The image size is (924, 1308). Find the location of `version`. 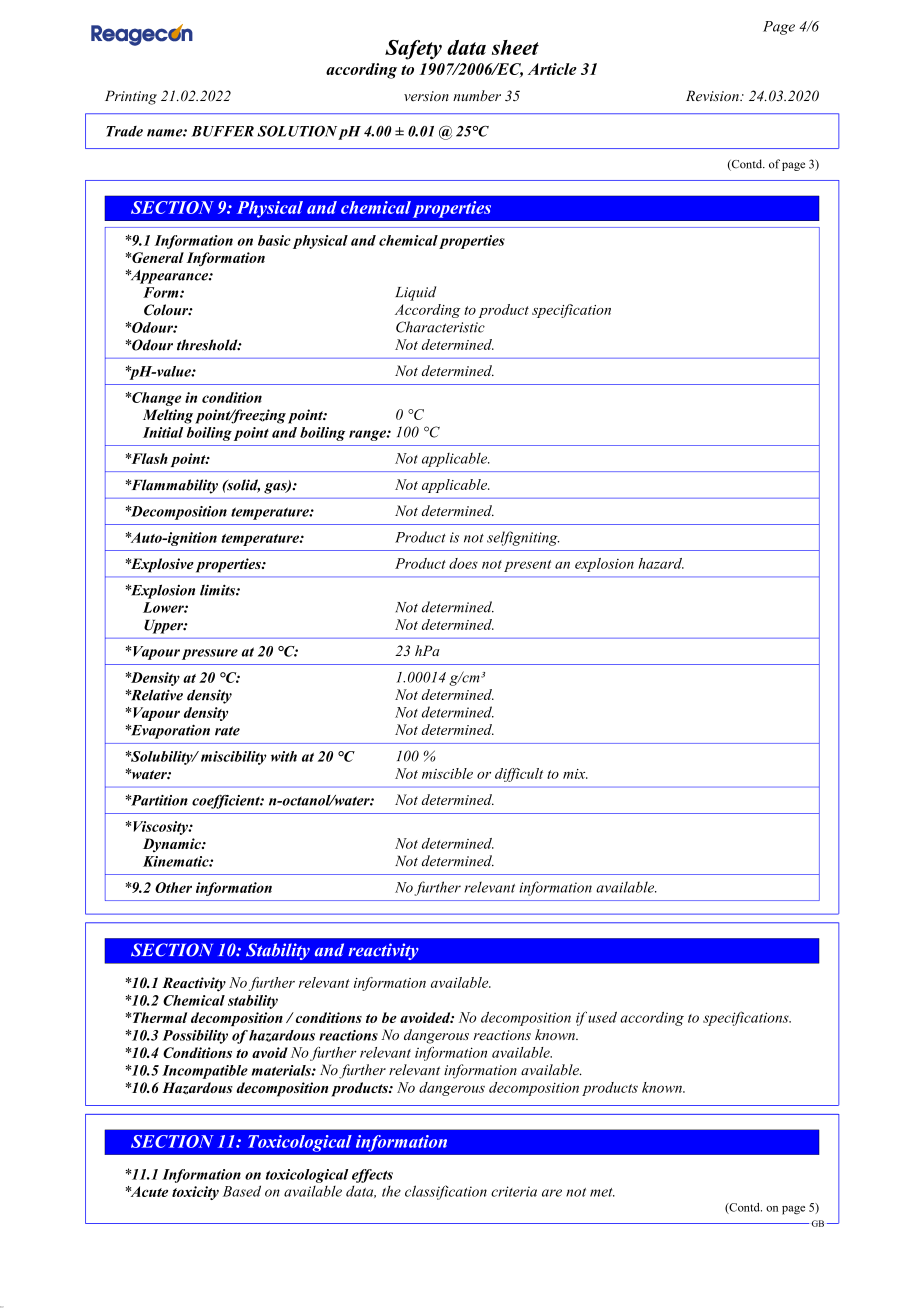

version is located at coordinates (426, 96).
